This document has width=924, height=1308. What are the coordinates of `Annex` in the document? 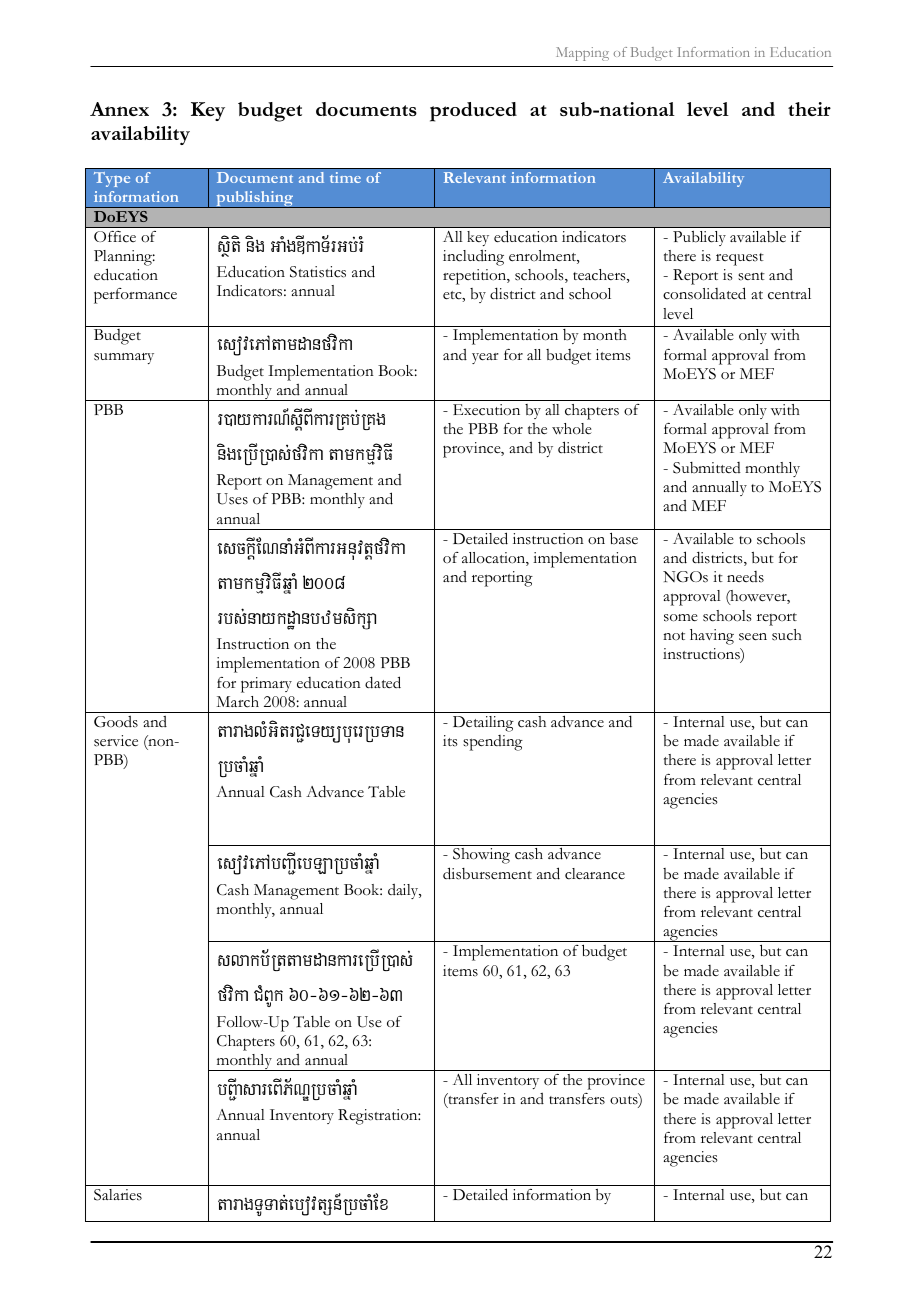 It's located at (119, 109).
